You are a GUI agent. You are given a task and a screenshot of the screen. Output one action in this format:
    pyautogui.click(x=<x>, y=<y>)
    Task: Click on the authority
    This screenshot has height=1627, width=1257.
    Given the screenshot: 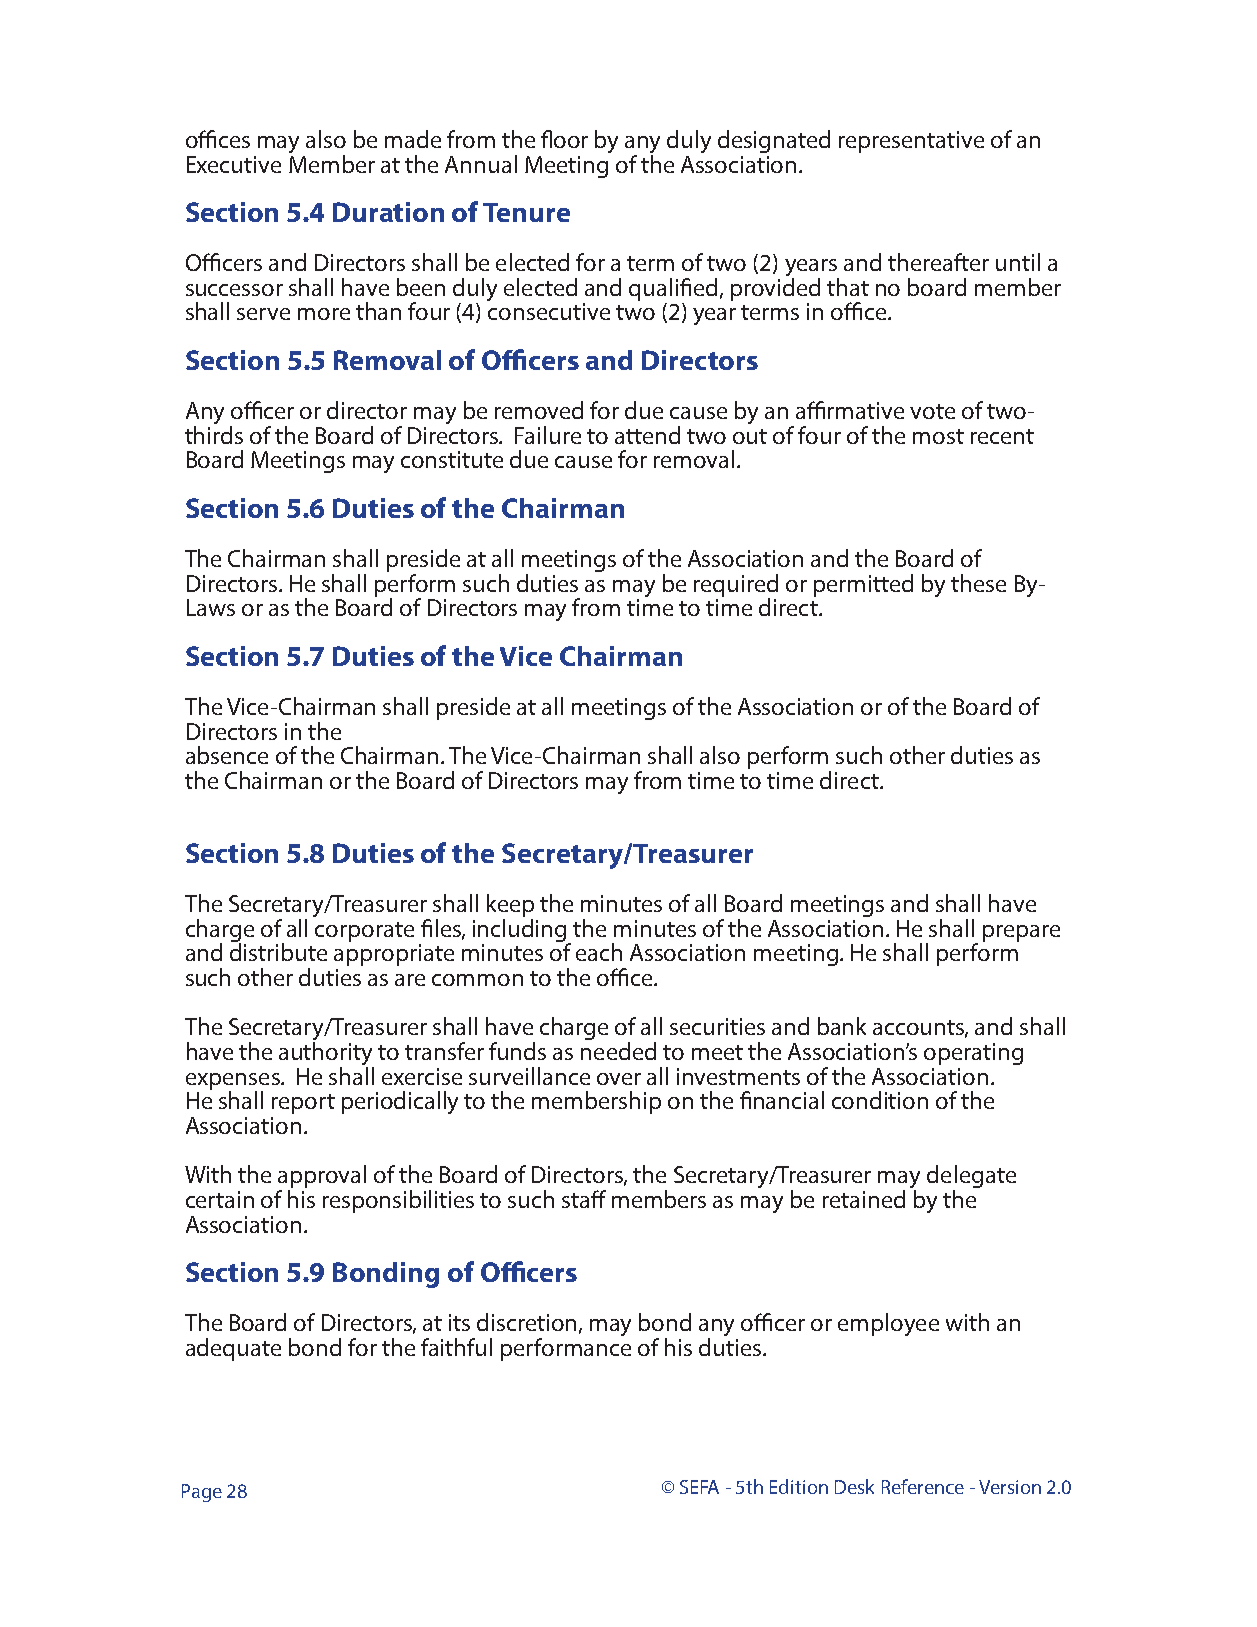 What is the action you would take?
    pyautogui.click(x=326, y=1055)
